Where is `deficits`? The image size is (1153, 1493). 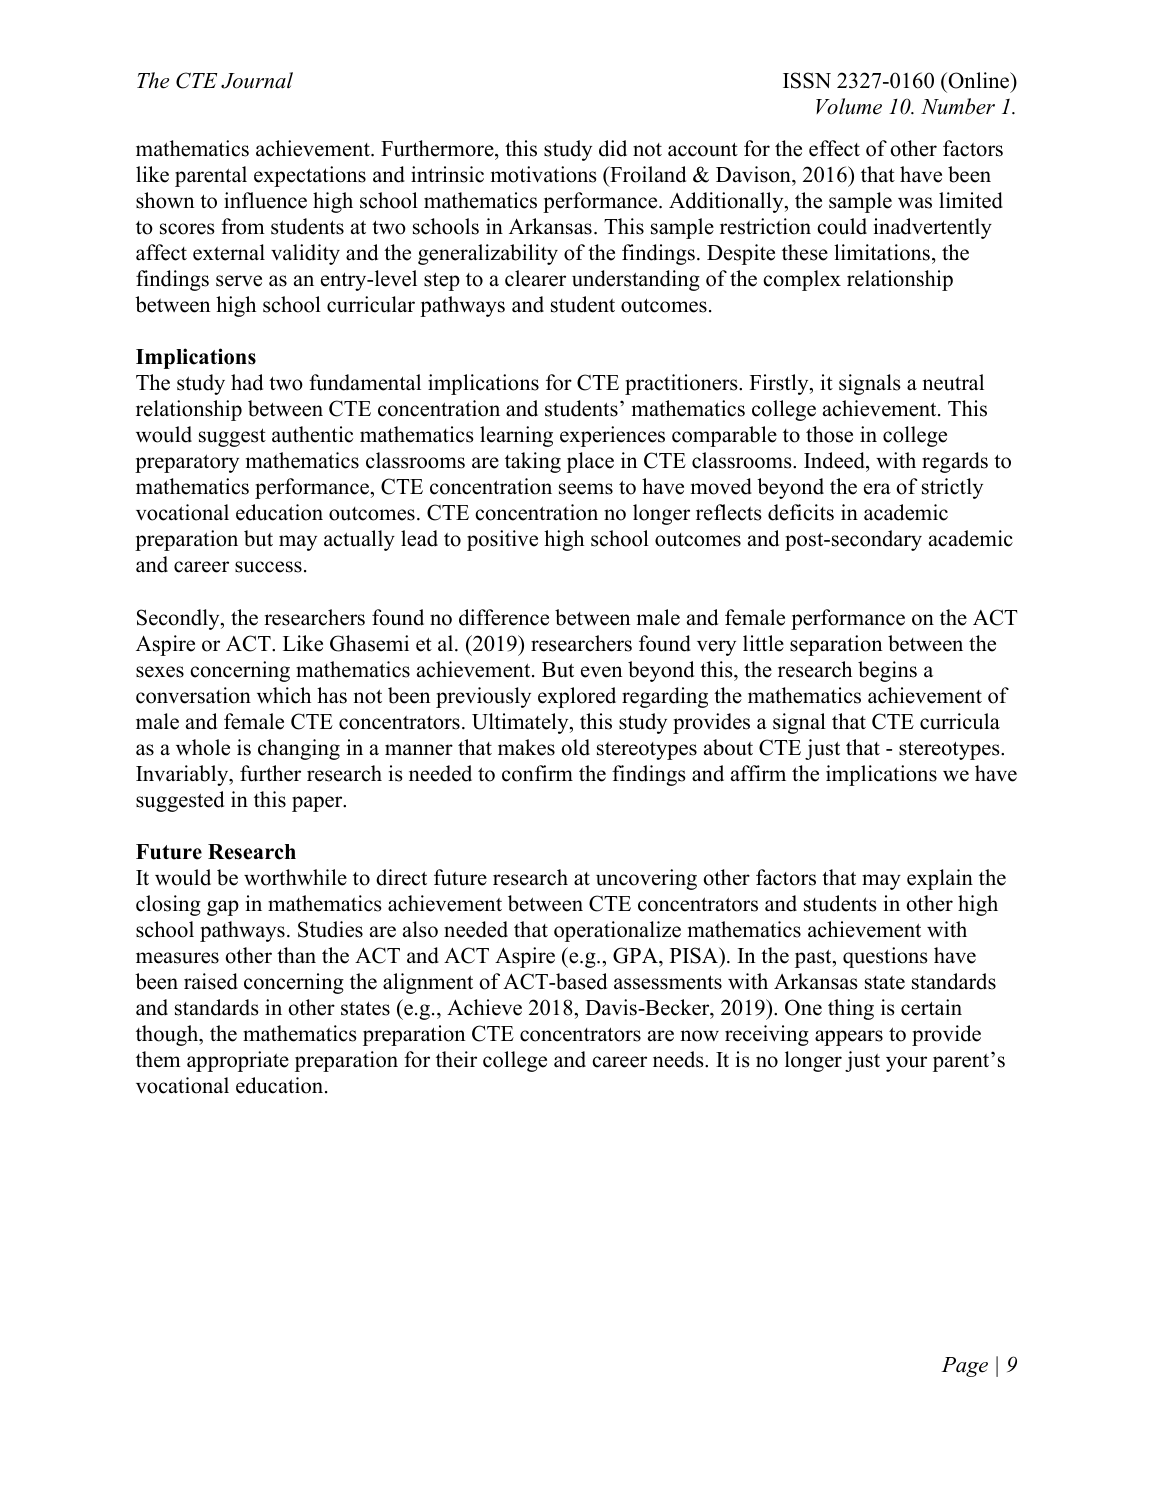
deficits is located at coordinates (801, 512).
